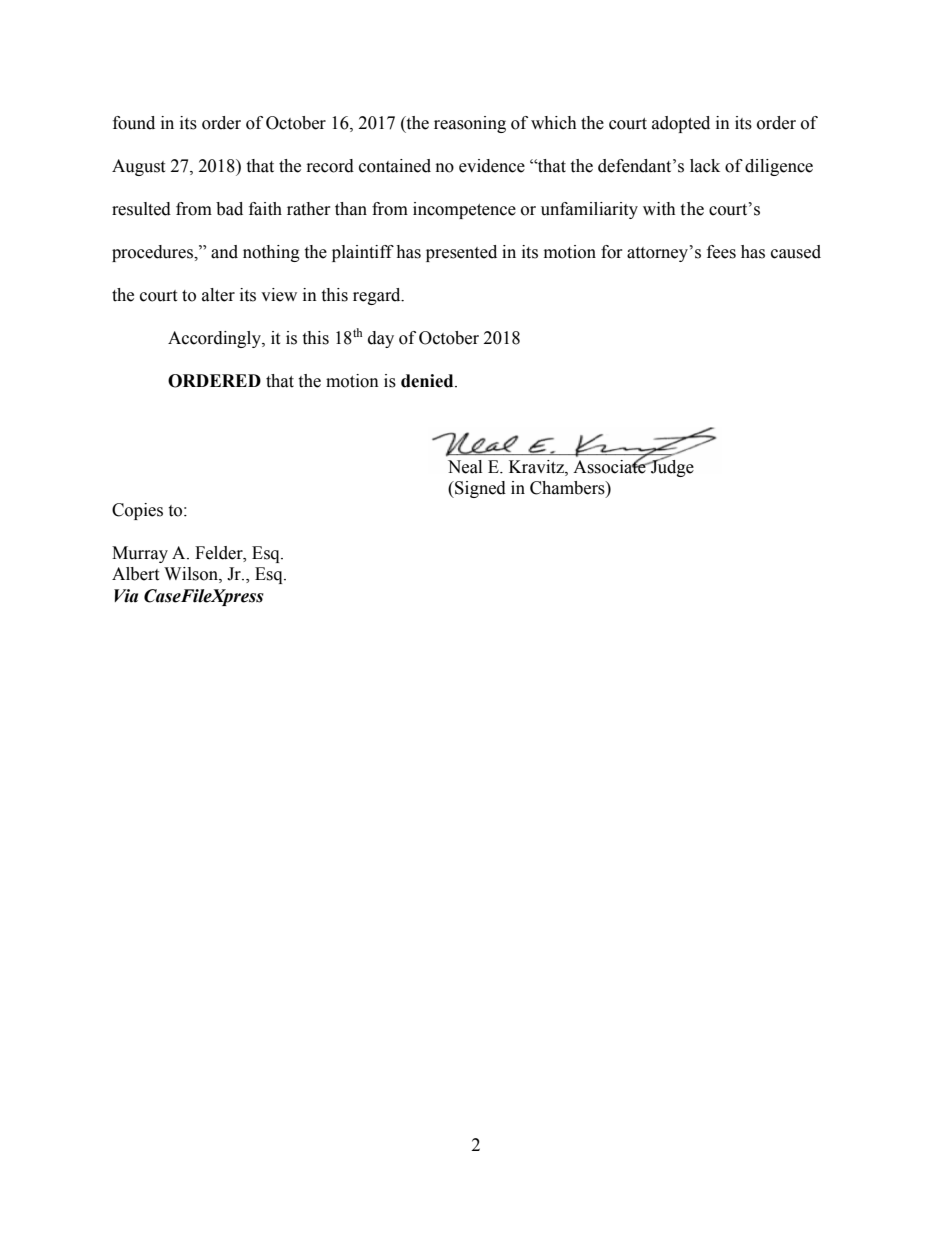 The height and width of the screenshot is (1233, 952). Describe the element at coordinates (461, 253) in the screenshot. I see `presented` at that location.
